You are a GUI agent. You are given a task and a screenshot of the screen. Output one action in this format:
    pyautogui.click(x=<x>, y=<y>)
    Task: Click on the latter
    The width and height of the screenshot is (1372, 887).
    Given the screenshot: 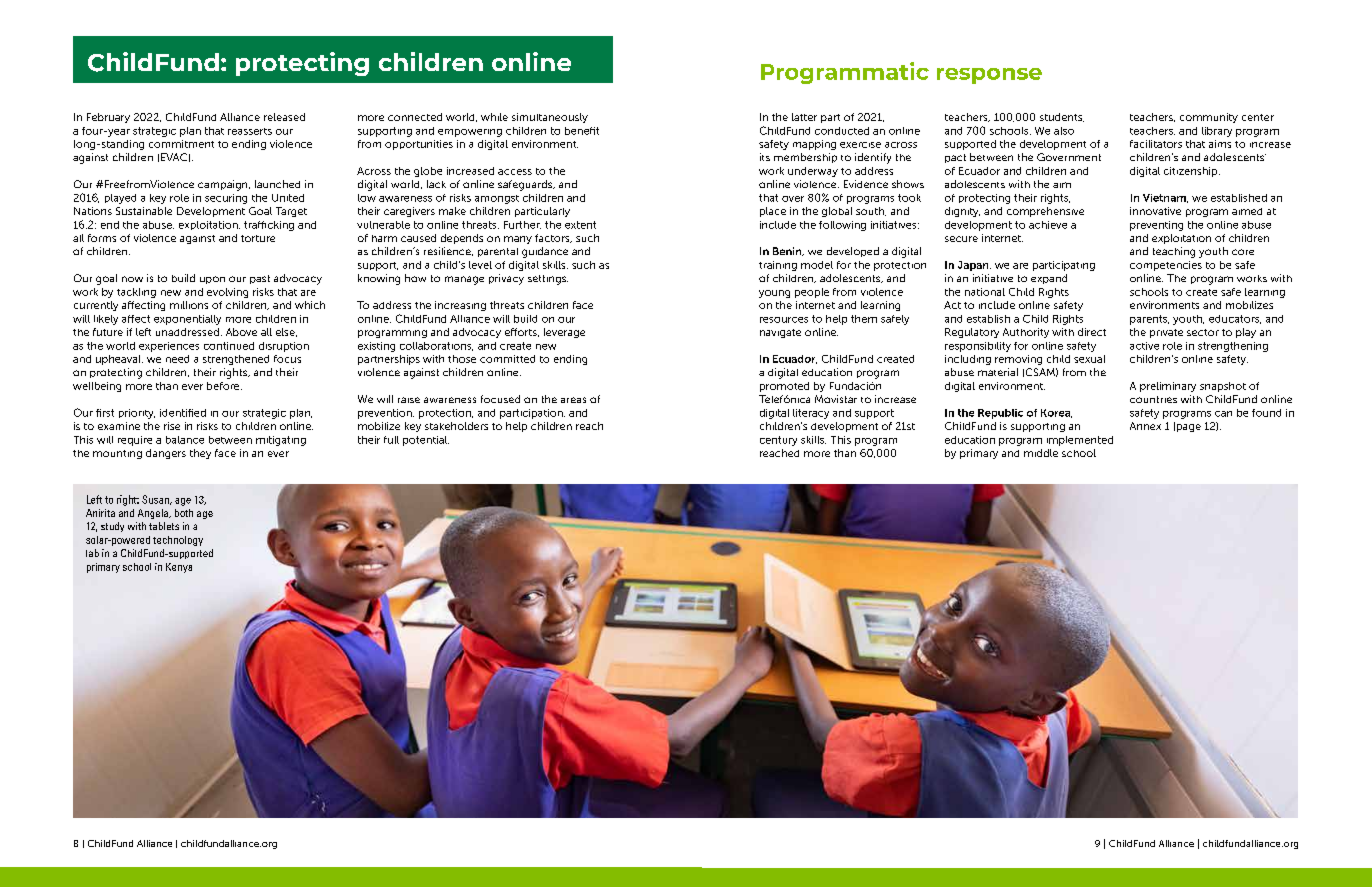 What is the action you would take?
    pyautogui.click(x=804, y=117)
